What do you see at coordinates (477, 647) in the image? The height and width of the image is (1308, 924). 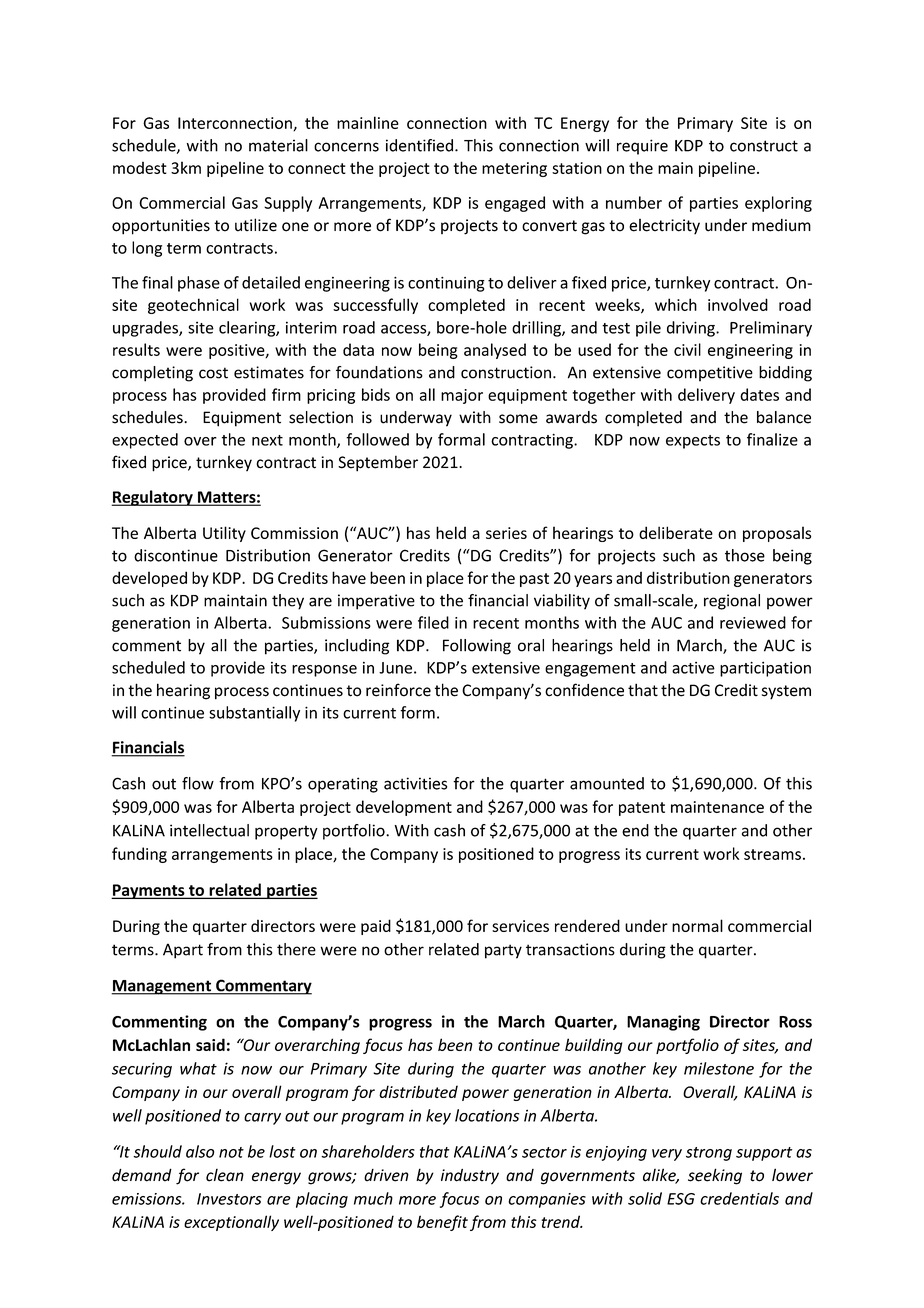 I see `Following` at bounding box center [477, 647].
